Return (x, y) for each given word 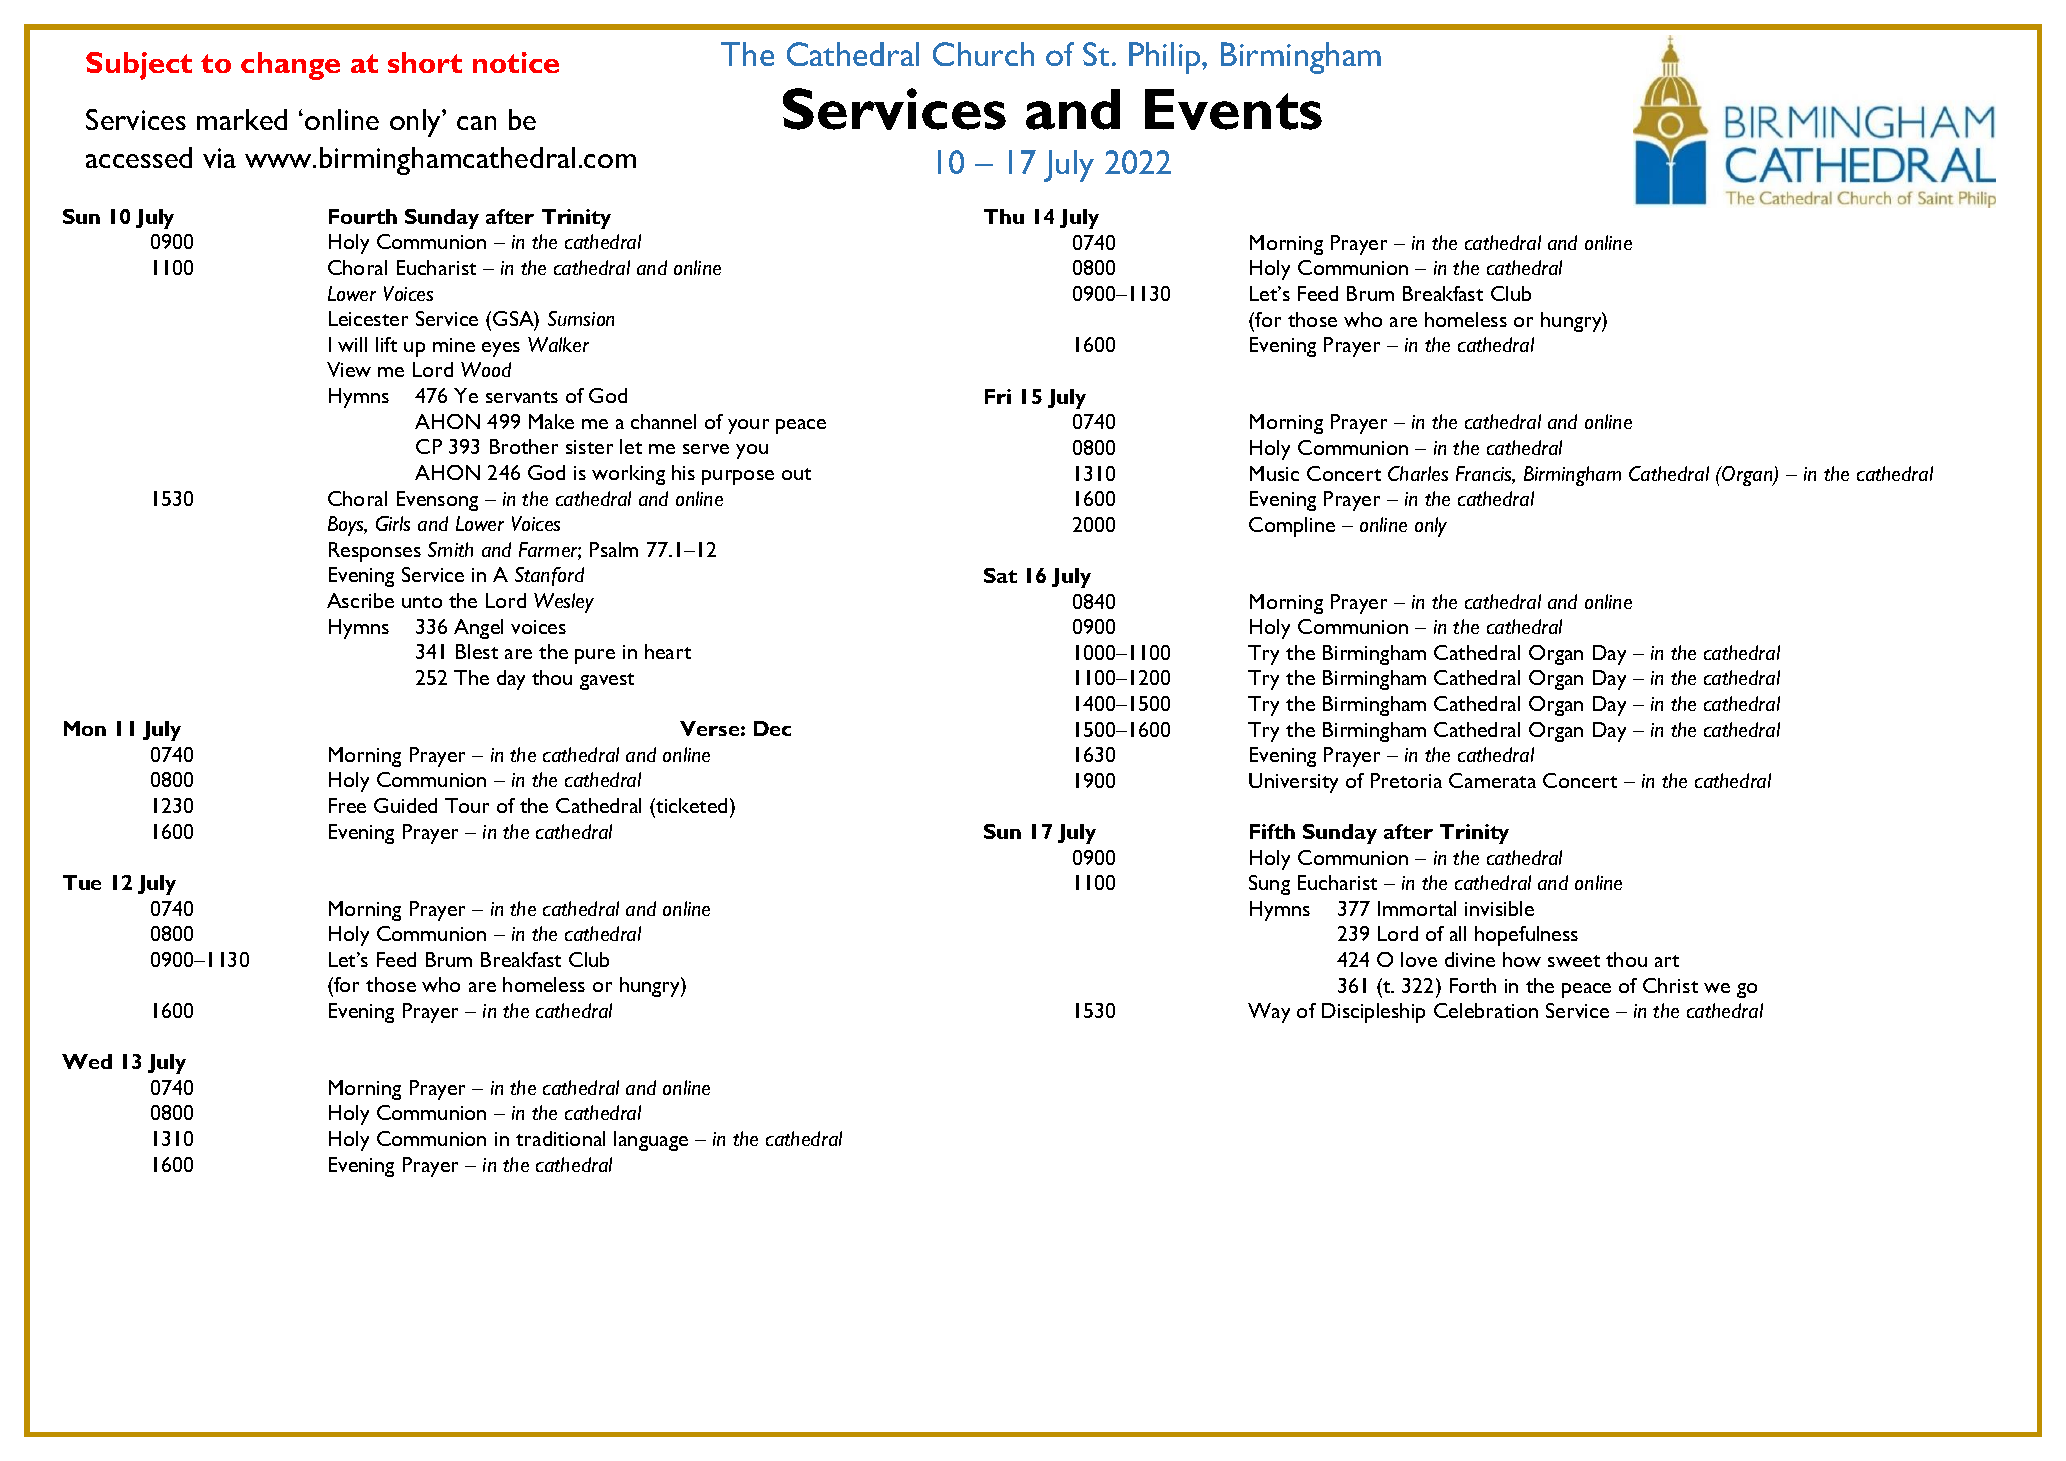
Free (347, 805)
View (349, 369)
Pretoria (1406, 780)
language (651, 1141)
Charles (1418, 473)
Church (983, 54)
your (748, 426)
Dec (772, 728)
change (290, 66)
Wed (87, 1061)
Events (1233, 109)
